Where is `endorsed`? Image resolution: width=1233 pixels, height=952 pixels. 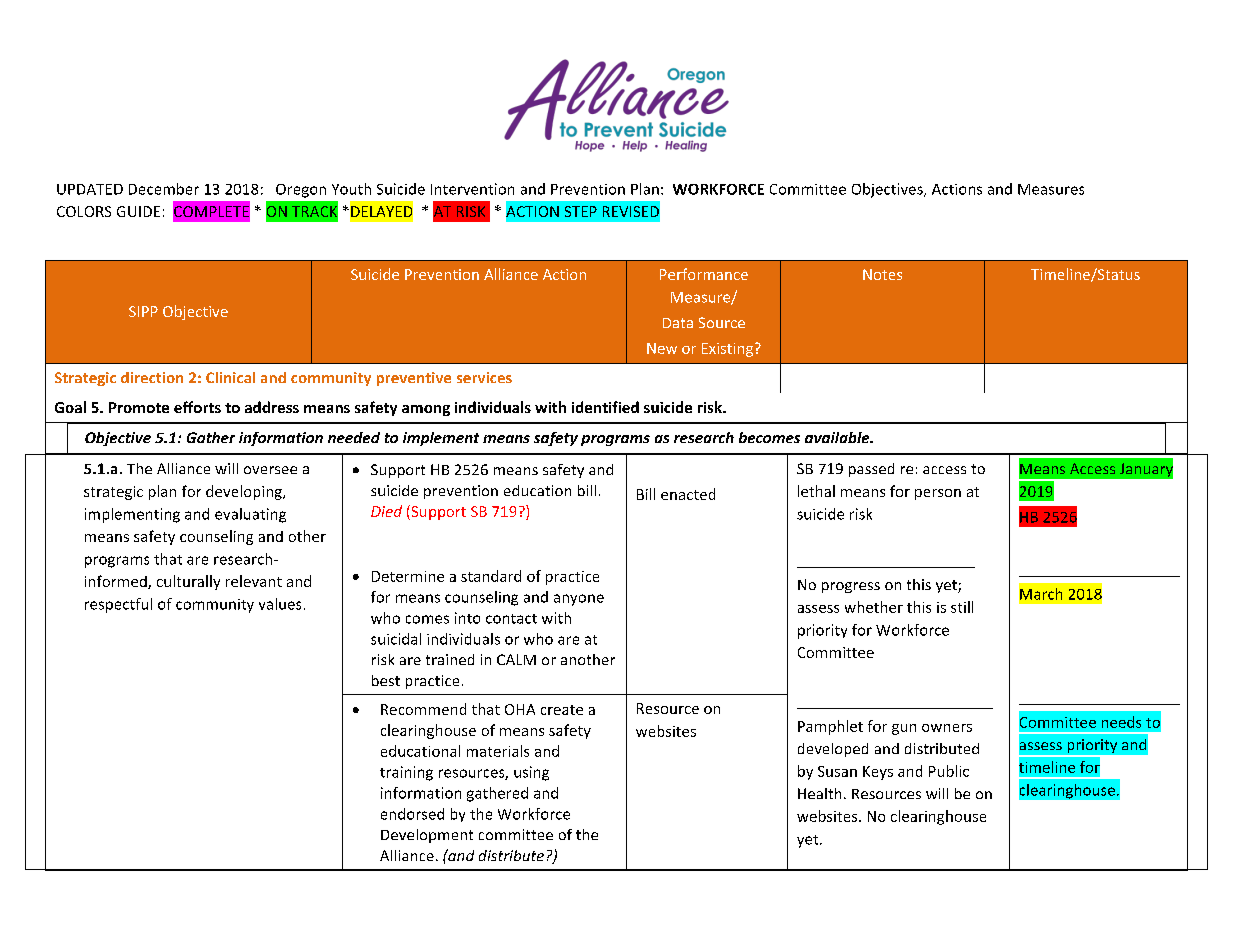
endorsed is located at coordinates (412, 814).
